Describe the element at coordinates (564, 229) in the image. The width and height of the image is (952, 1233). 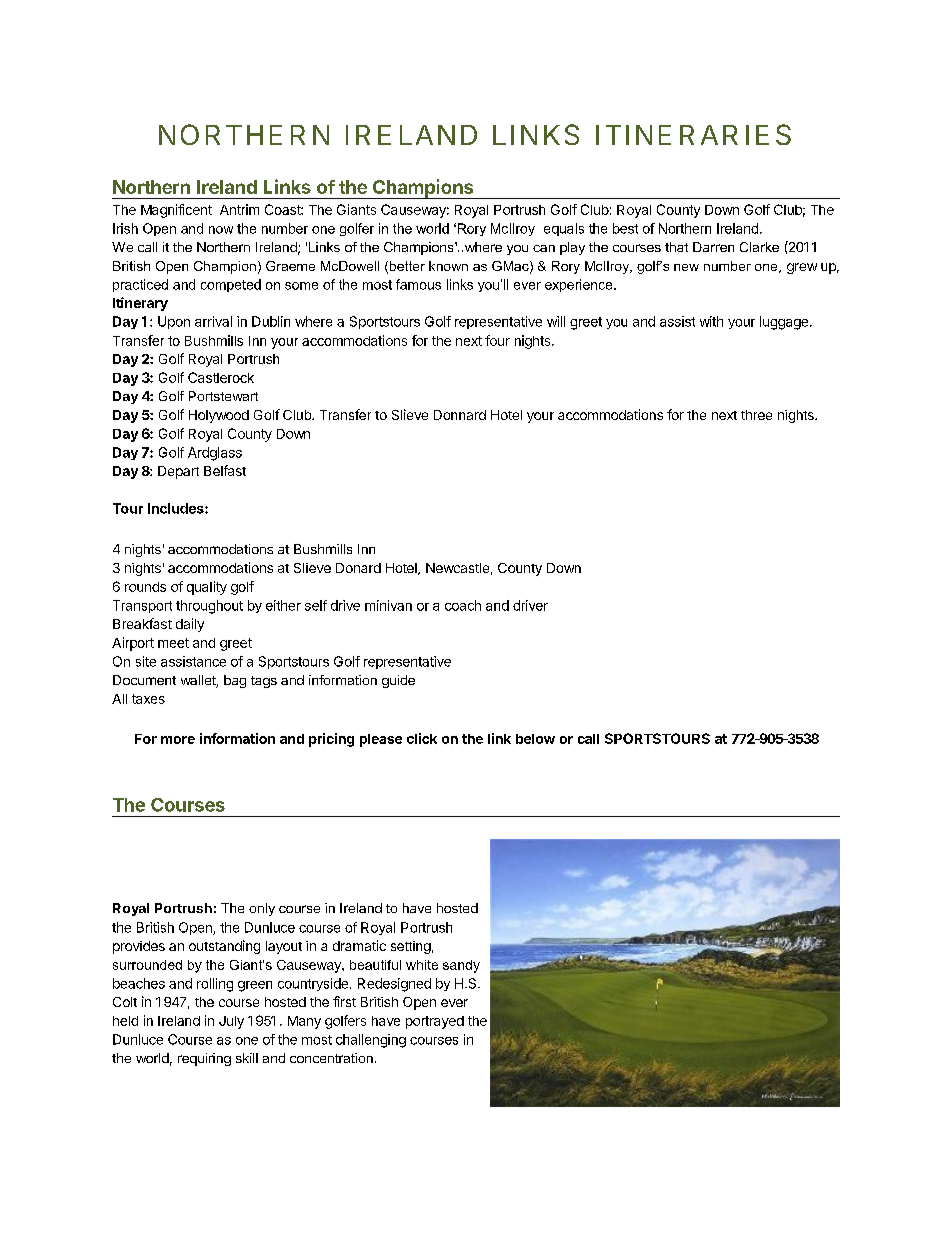
I see `equals` at that location.
